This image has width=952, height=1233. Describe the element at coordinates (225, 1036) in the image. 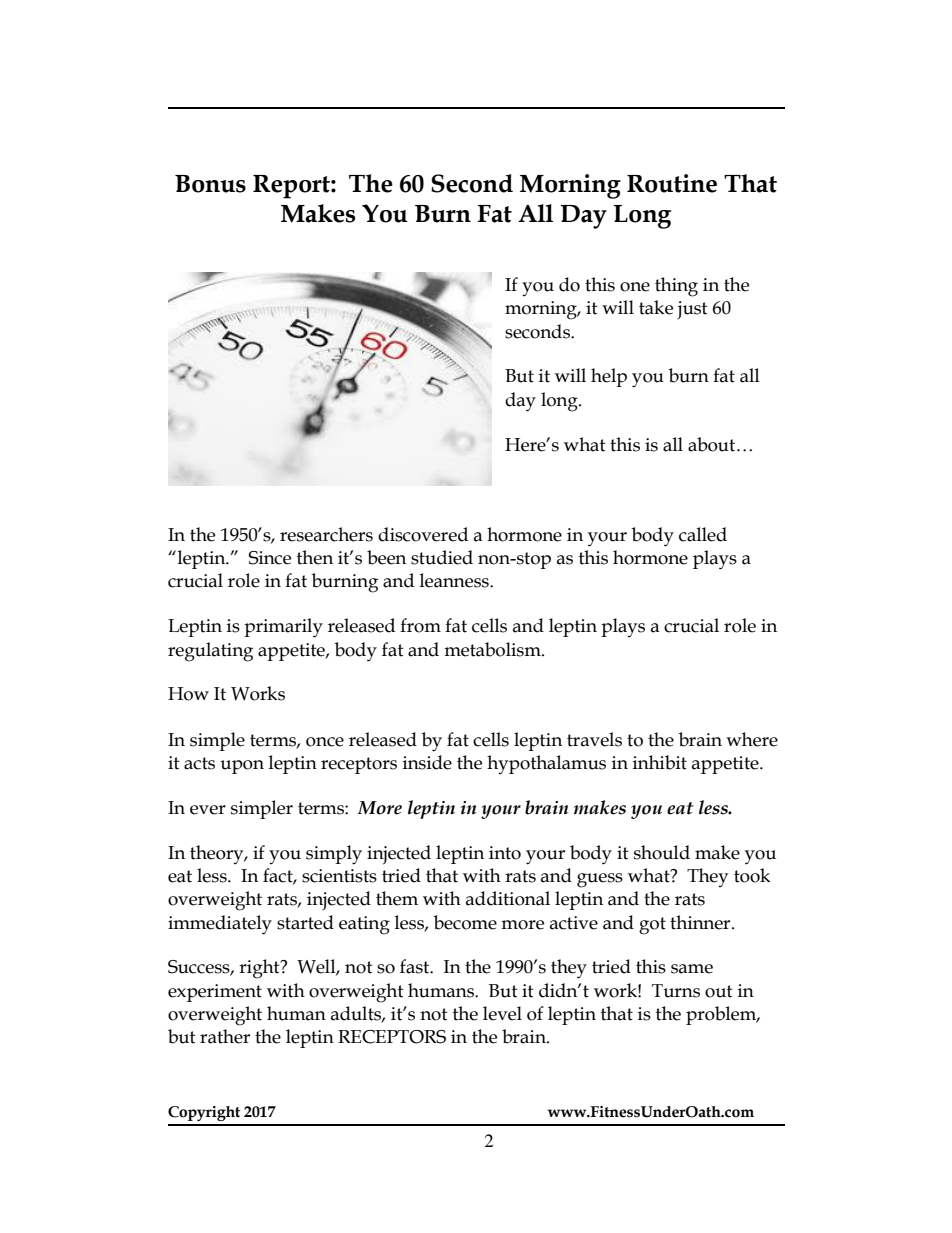

I see `rather` at that location.
